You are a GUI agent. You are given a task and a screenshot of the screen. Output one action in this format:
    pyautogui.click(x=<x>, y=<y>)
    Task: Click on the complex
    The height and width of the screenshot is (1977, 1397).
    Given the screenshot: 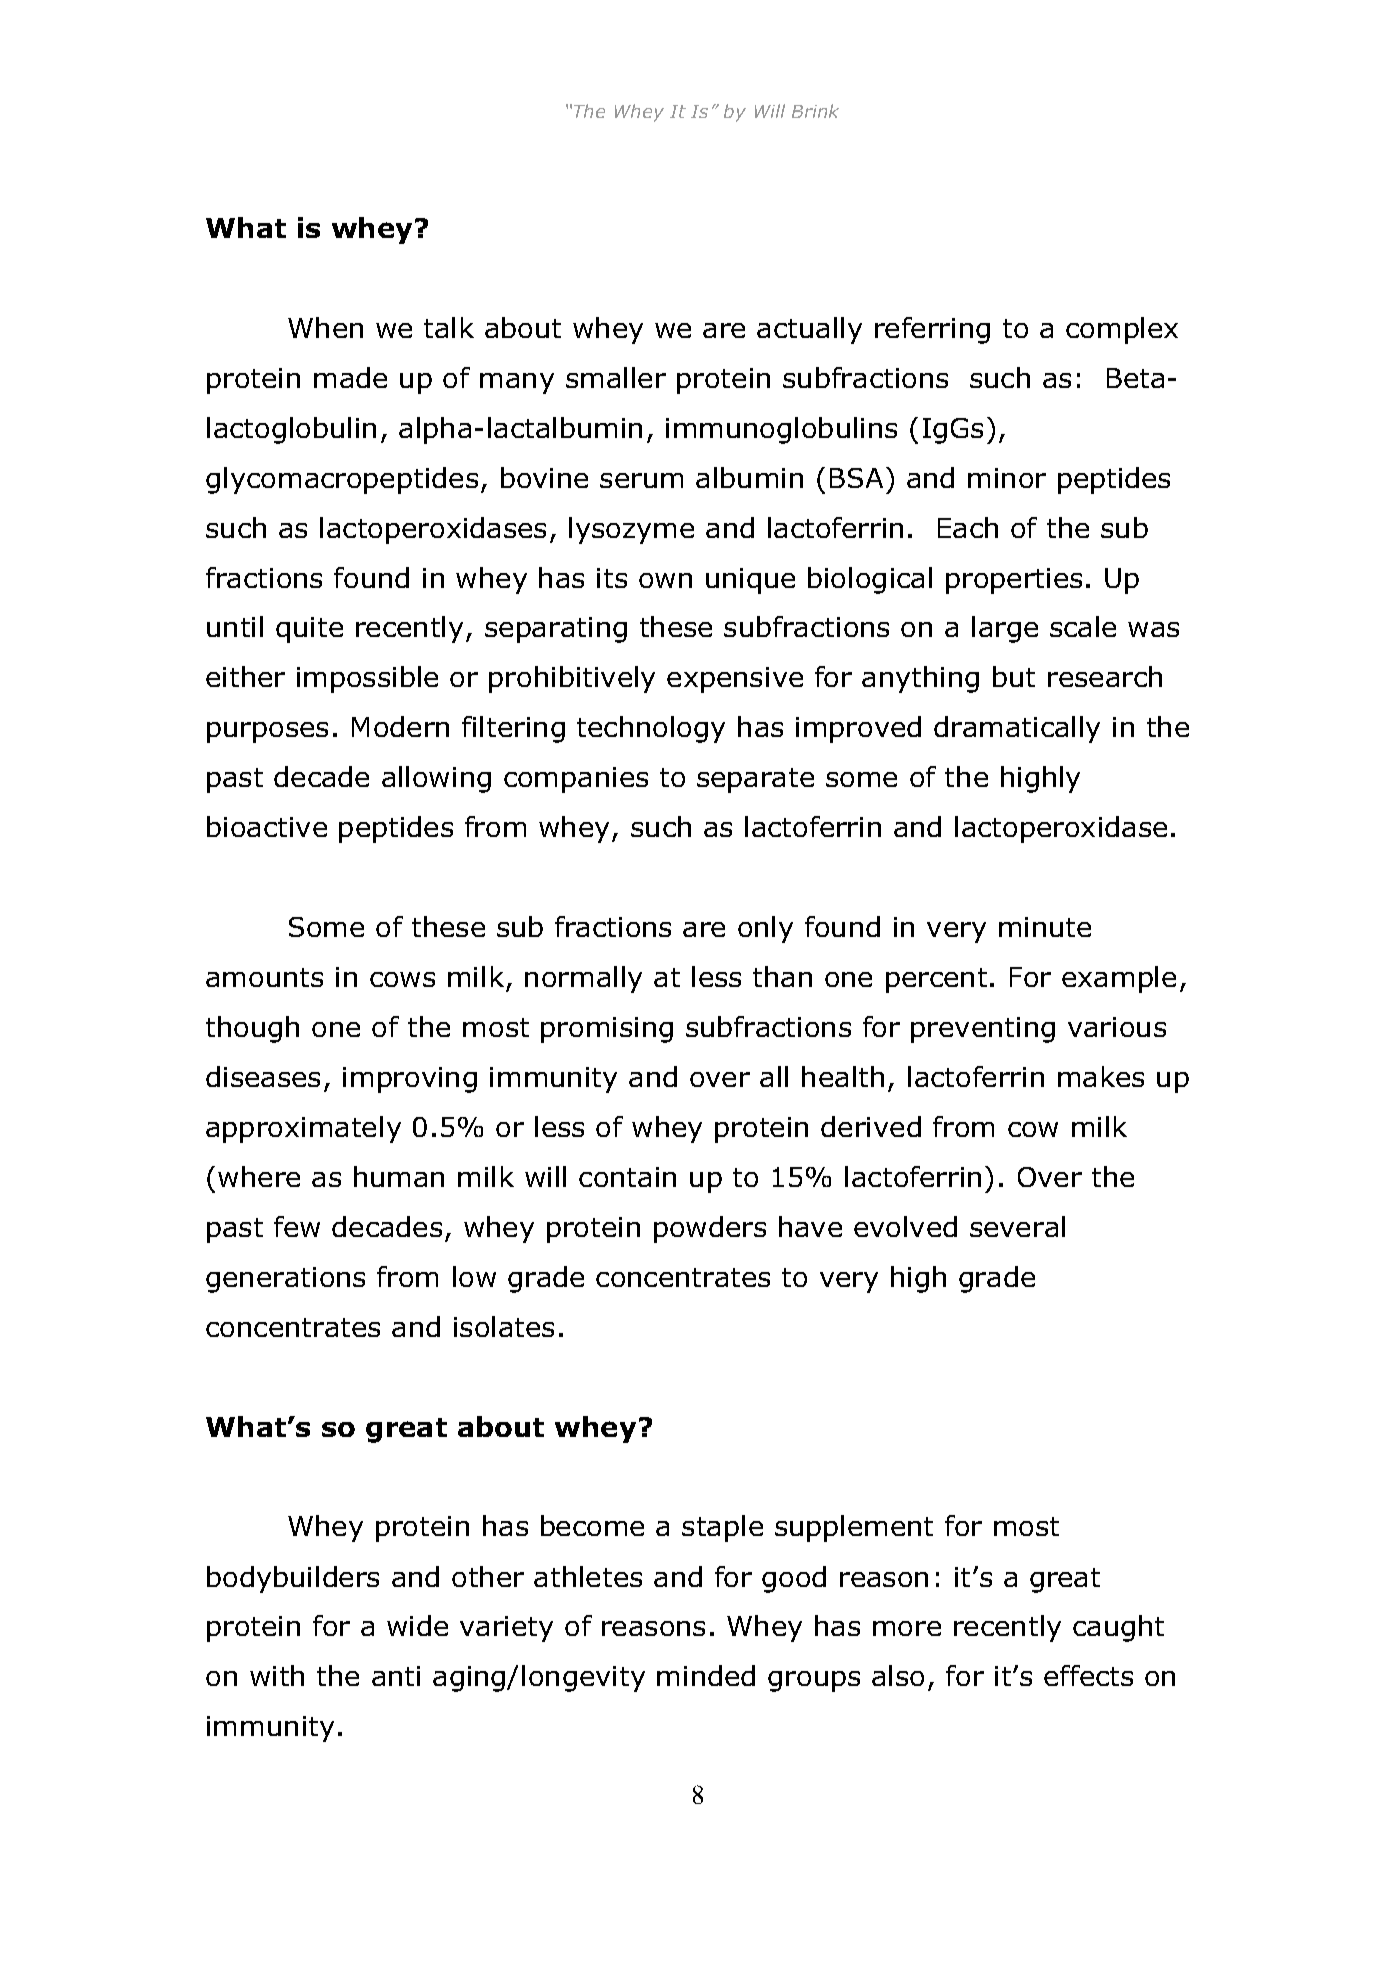 What is the action you would take?
    pyautogui.click(x=1122, y=330)
